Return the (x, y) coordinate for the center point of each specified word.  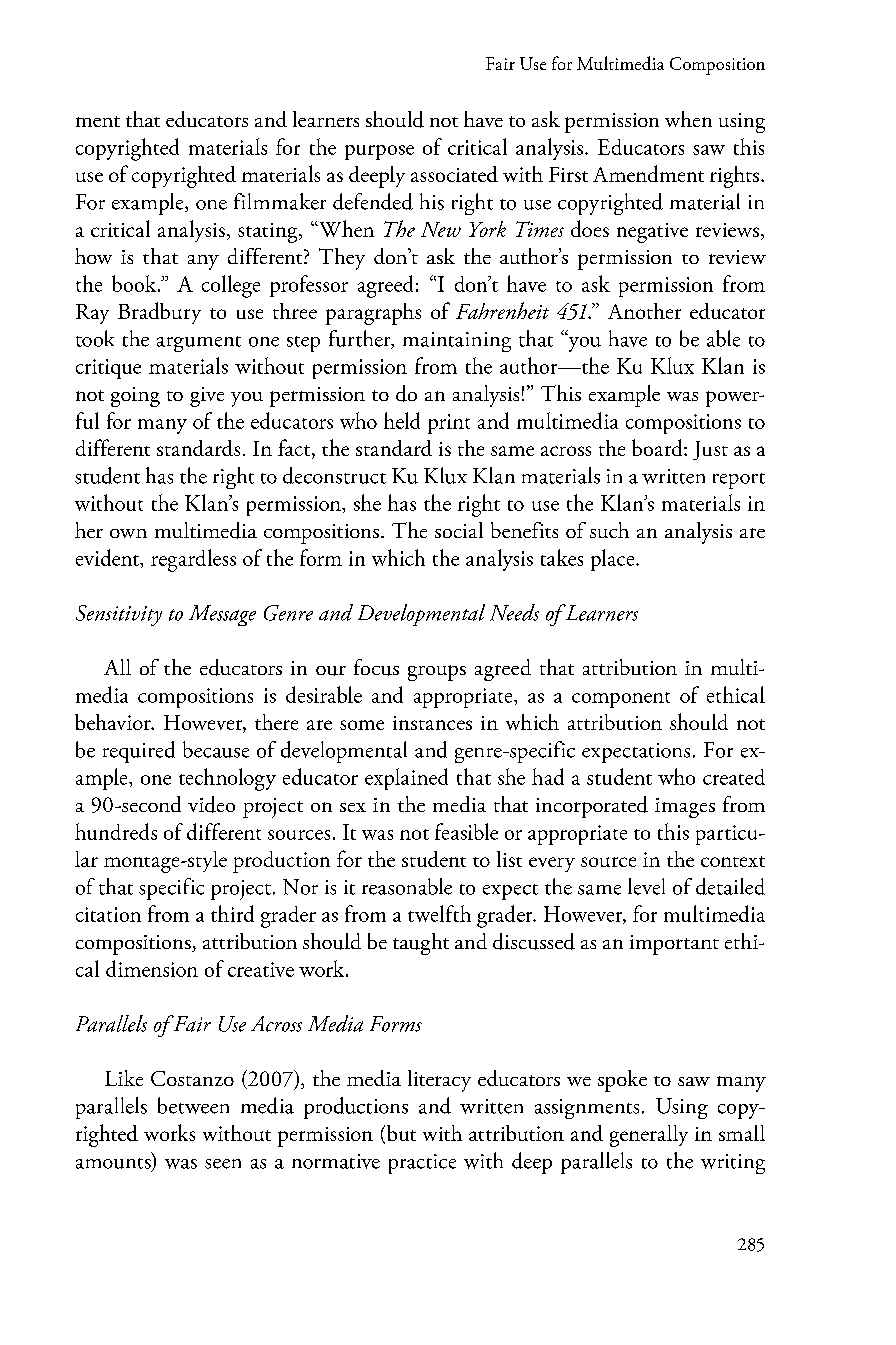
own (128, 533)
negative (652, 233)
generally (649, 1136)
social (459, 530)
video (211, 804)
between (193, 1105)
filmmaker (280, 201)
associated (454, 174)
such (609, 530)
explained (406, 779)
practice (422, 1164)
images (685, 808)
